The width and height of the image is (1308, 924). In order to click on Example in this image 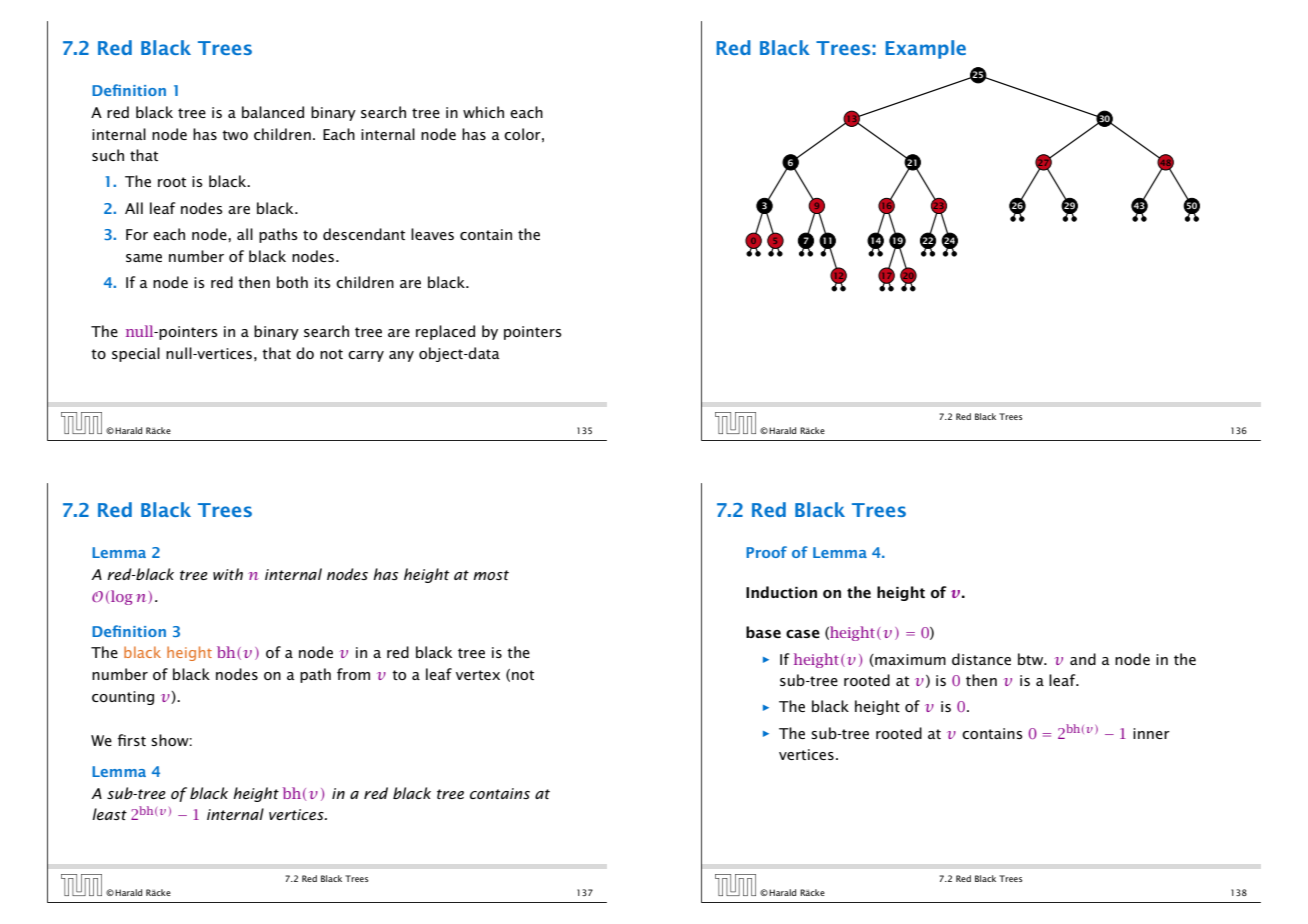, I will do `click(925, 49)`.
